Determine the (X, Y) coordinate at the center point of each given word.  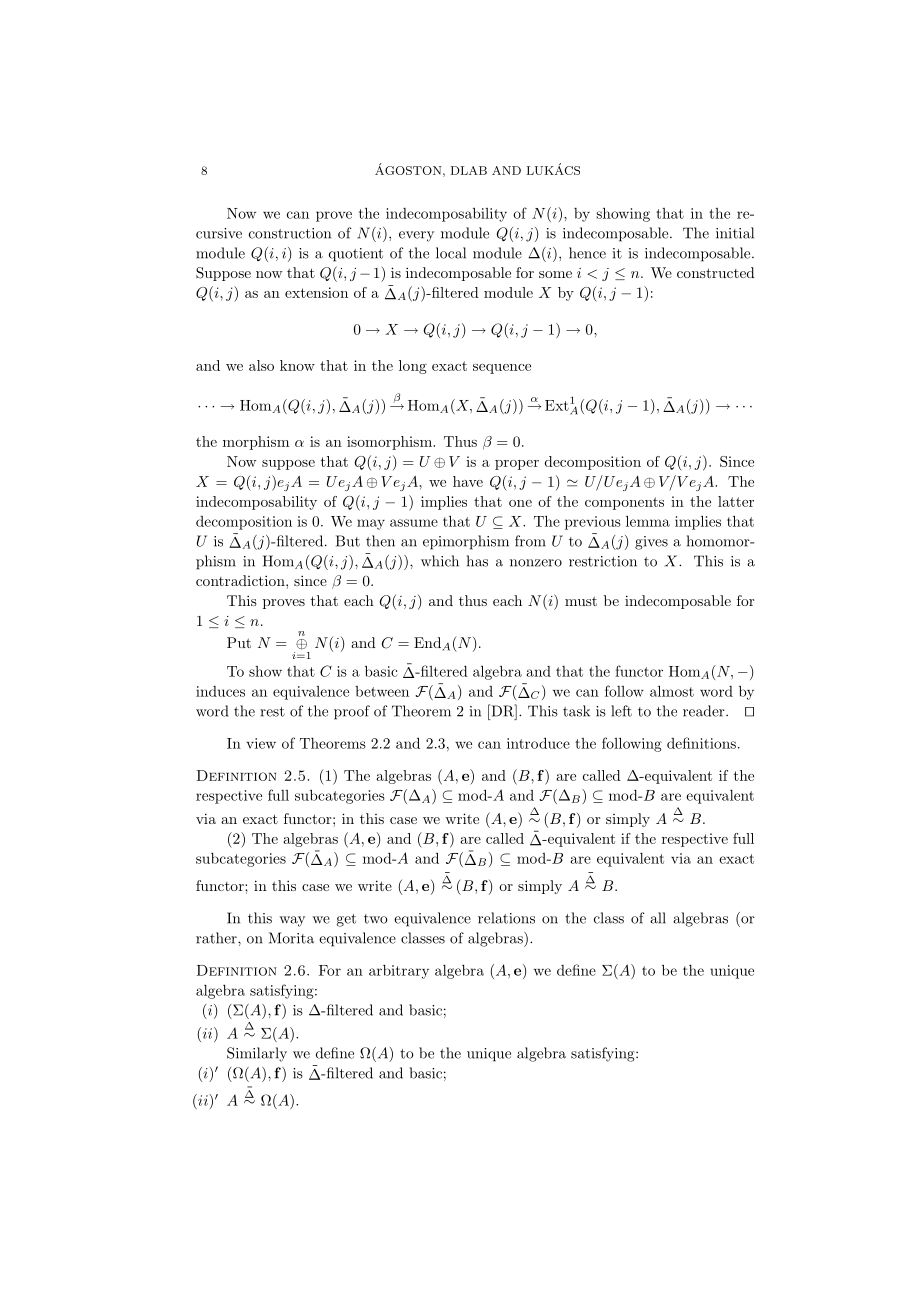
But (348, 541)
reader (705, 711)
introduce (538, 743)
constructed (716, 272)
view (261, 743)
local (451, 253)
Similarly (257, 1054)
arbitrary (399, 972)
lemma (648, 521)
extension (316, 292)
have (468, 481)
